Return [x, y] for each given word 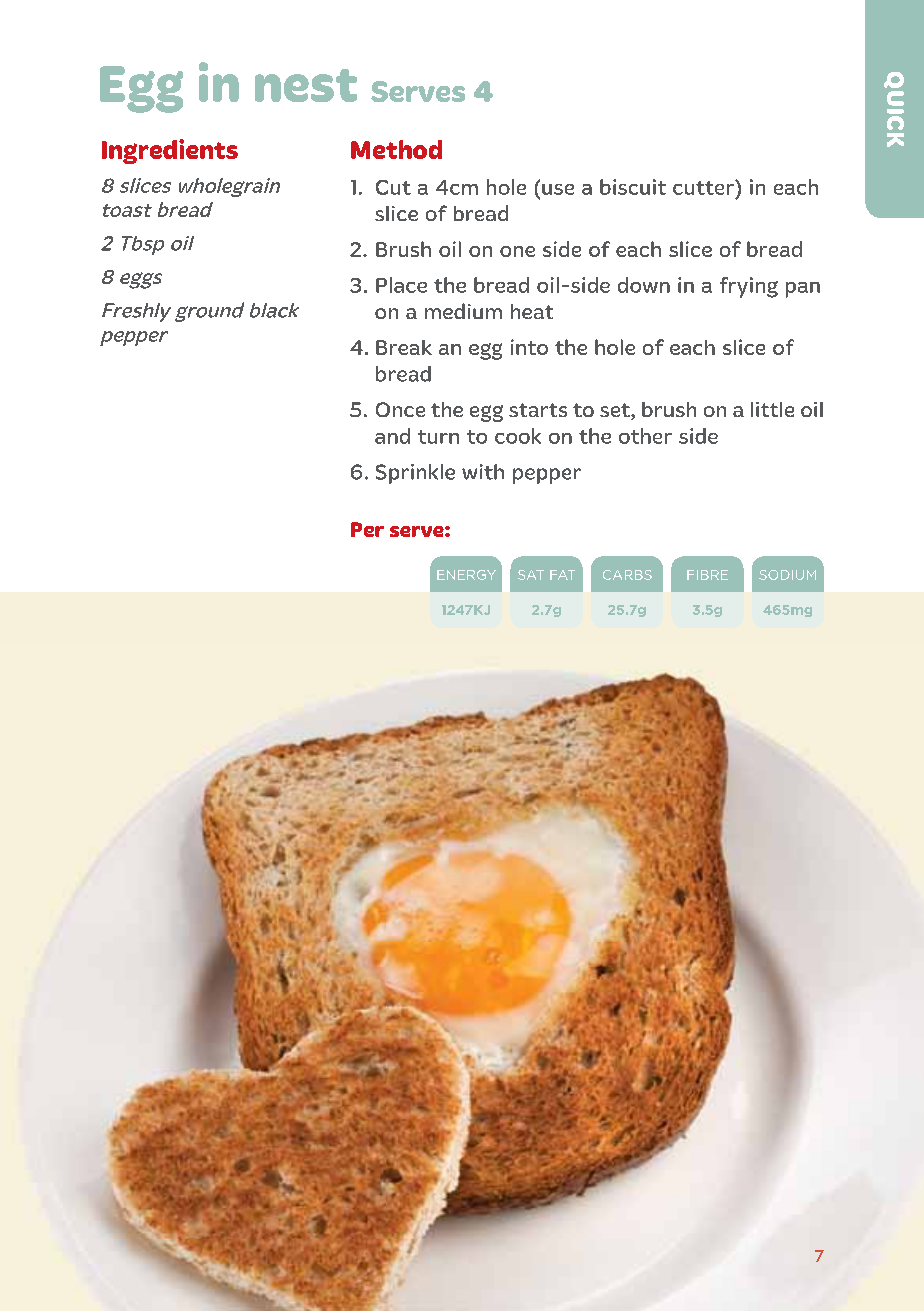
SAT [531, 575]
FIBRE [707, 575]
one [517, 251]
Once [400, 409]
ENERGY [466, 575]
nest [306, 85]
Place [401, 285]
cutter [704, 187]
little [772, 409]
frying [749, 287]
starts [538, 410]
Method [396, 149]
